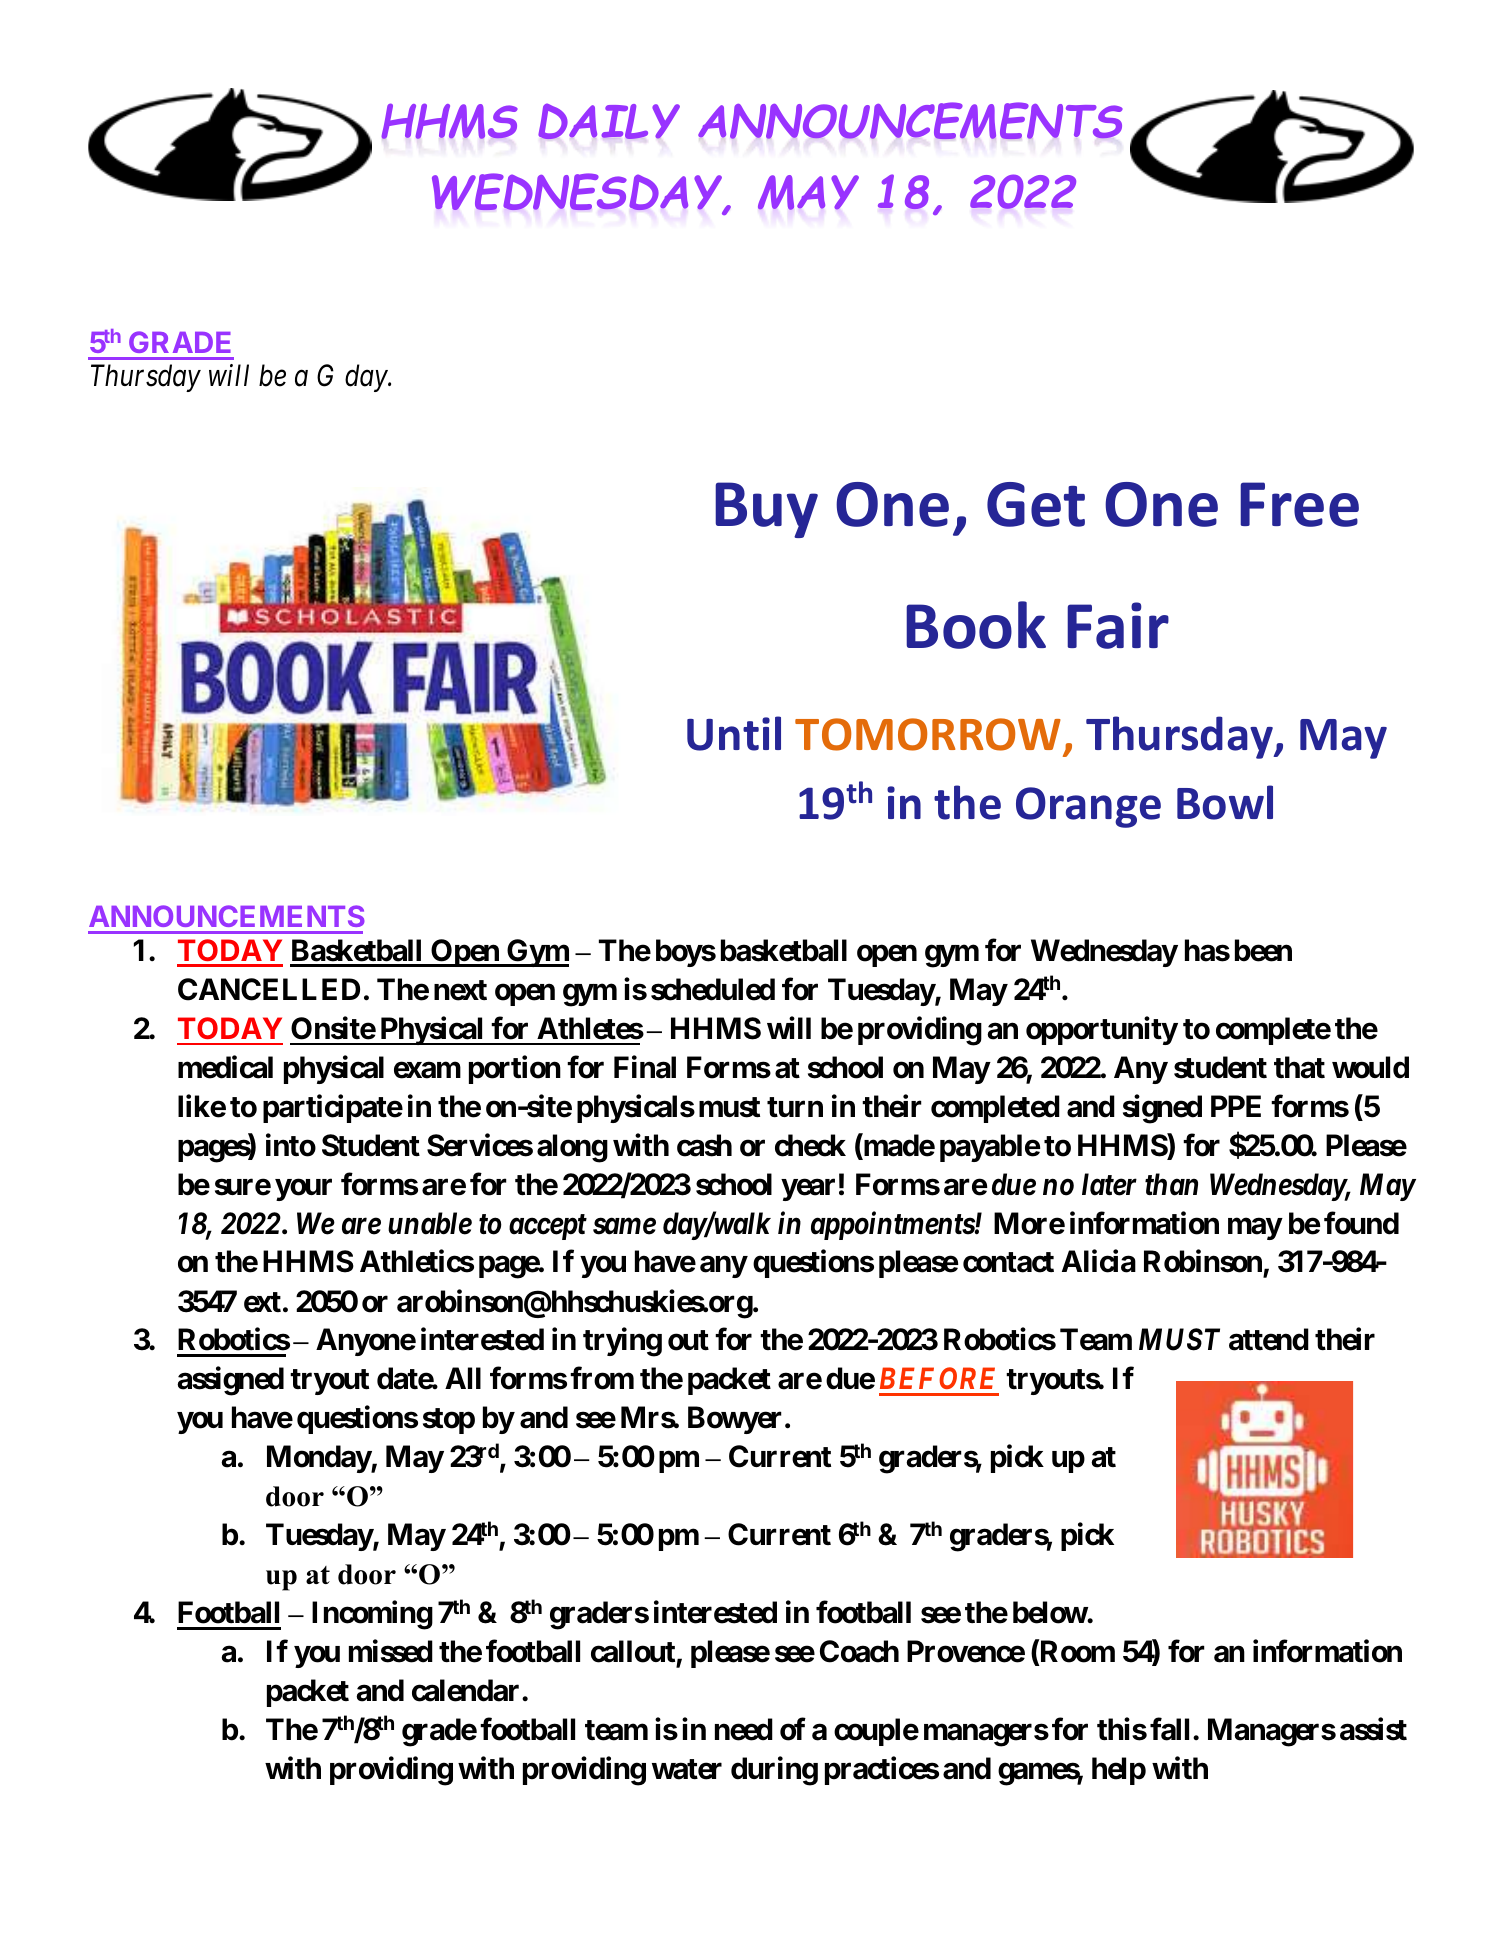 Image resolution: width=1502 pixels, height=1944 pixels. I want to click on need, so click(744, 1729).
